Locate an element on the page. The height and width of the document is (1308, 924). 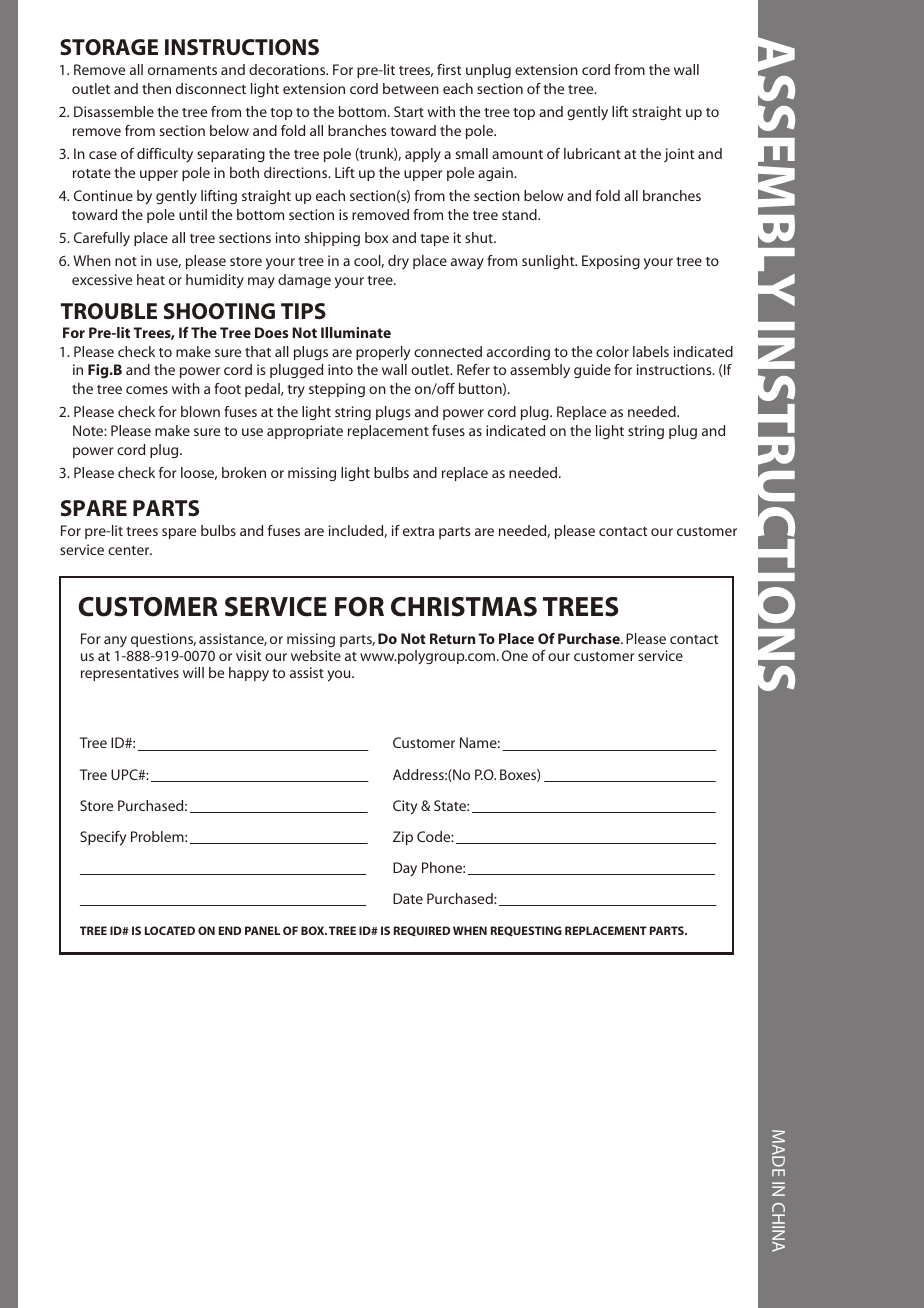
between is located at coordinates (411, 88).
